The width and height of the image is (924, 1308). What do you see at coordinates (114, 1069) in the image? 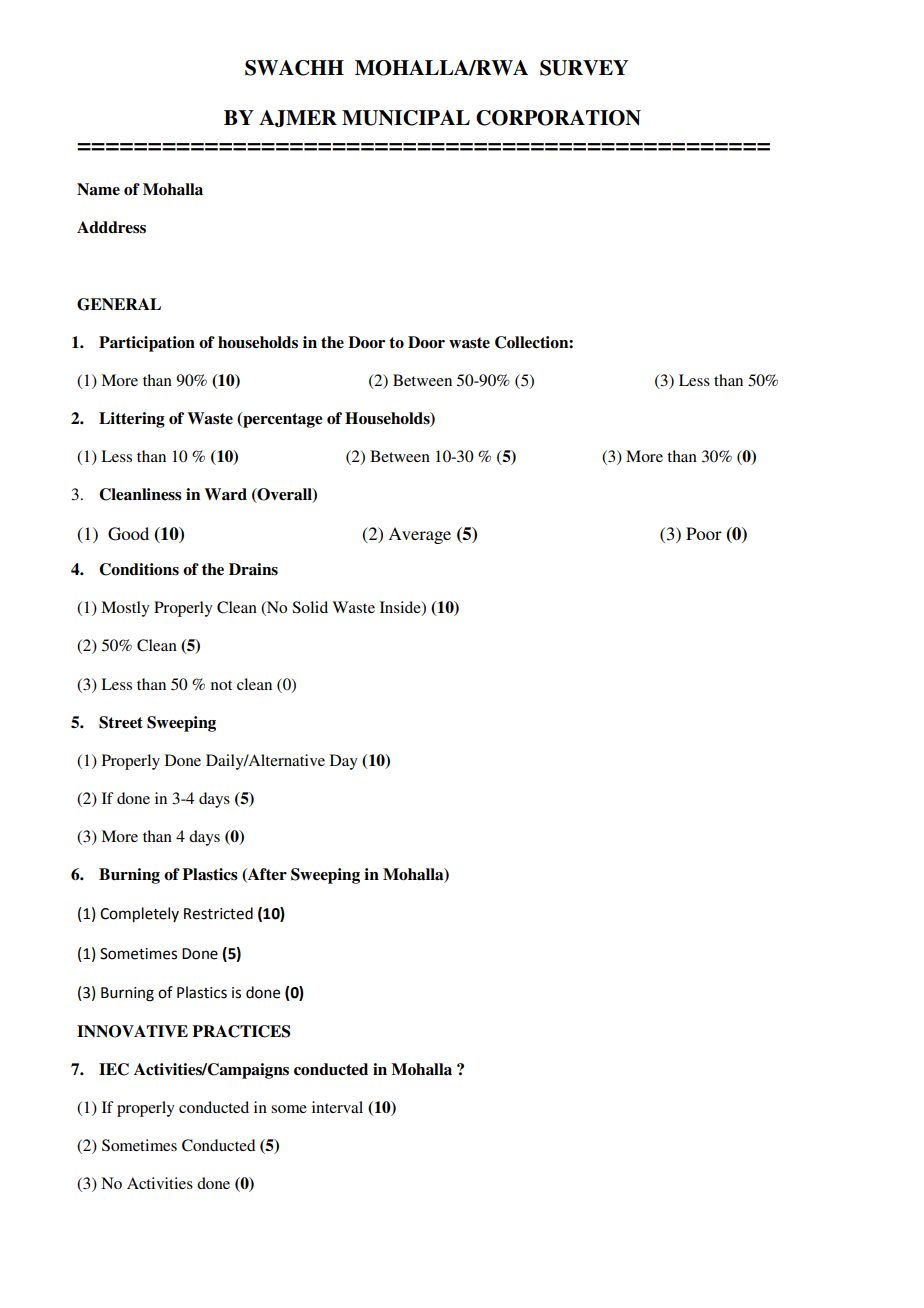
I see `IEC` at bounding box center [114, 1069].
